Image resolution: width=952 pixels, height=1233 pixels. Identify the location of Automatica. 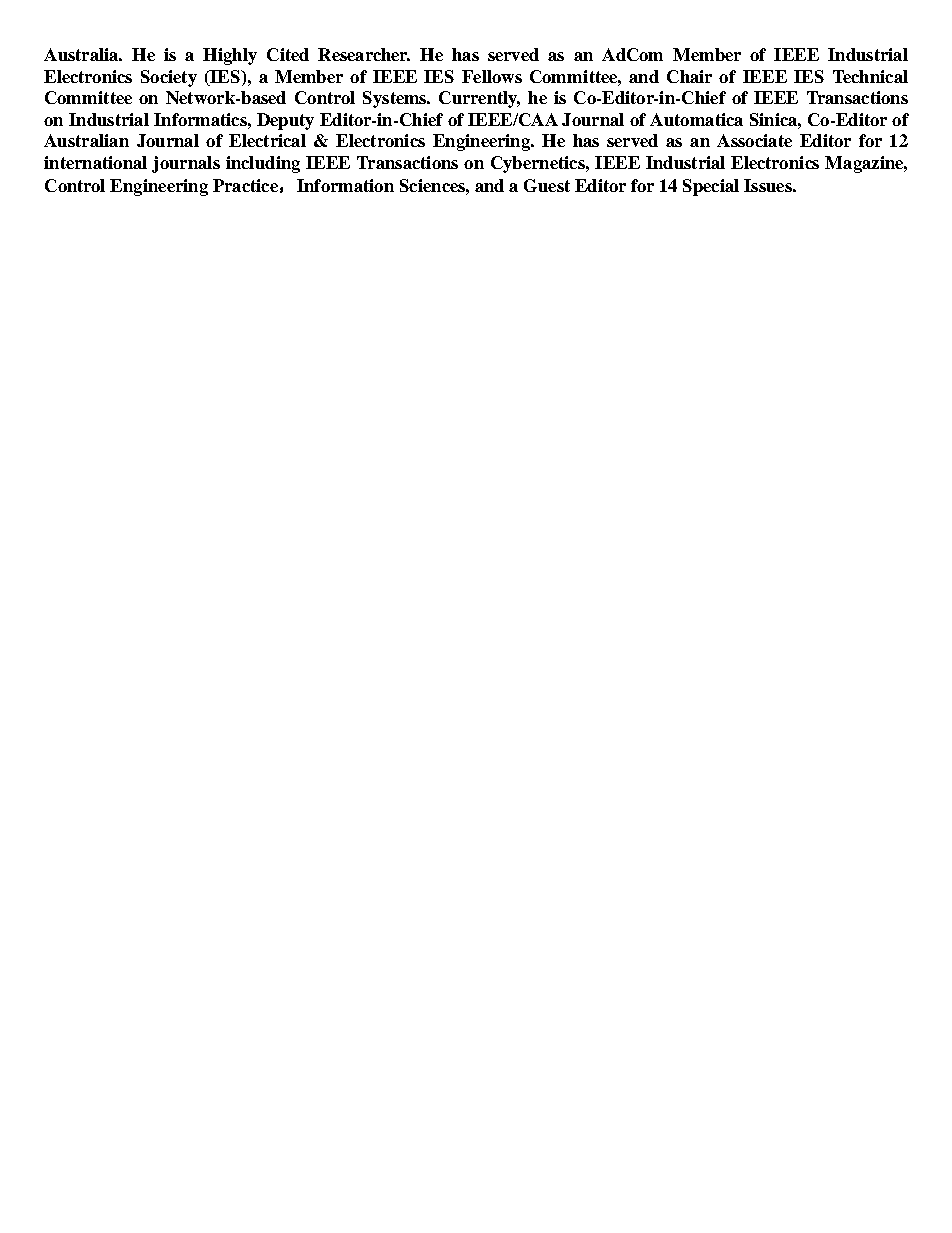
(696, 119).
